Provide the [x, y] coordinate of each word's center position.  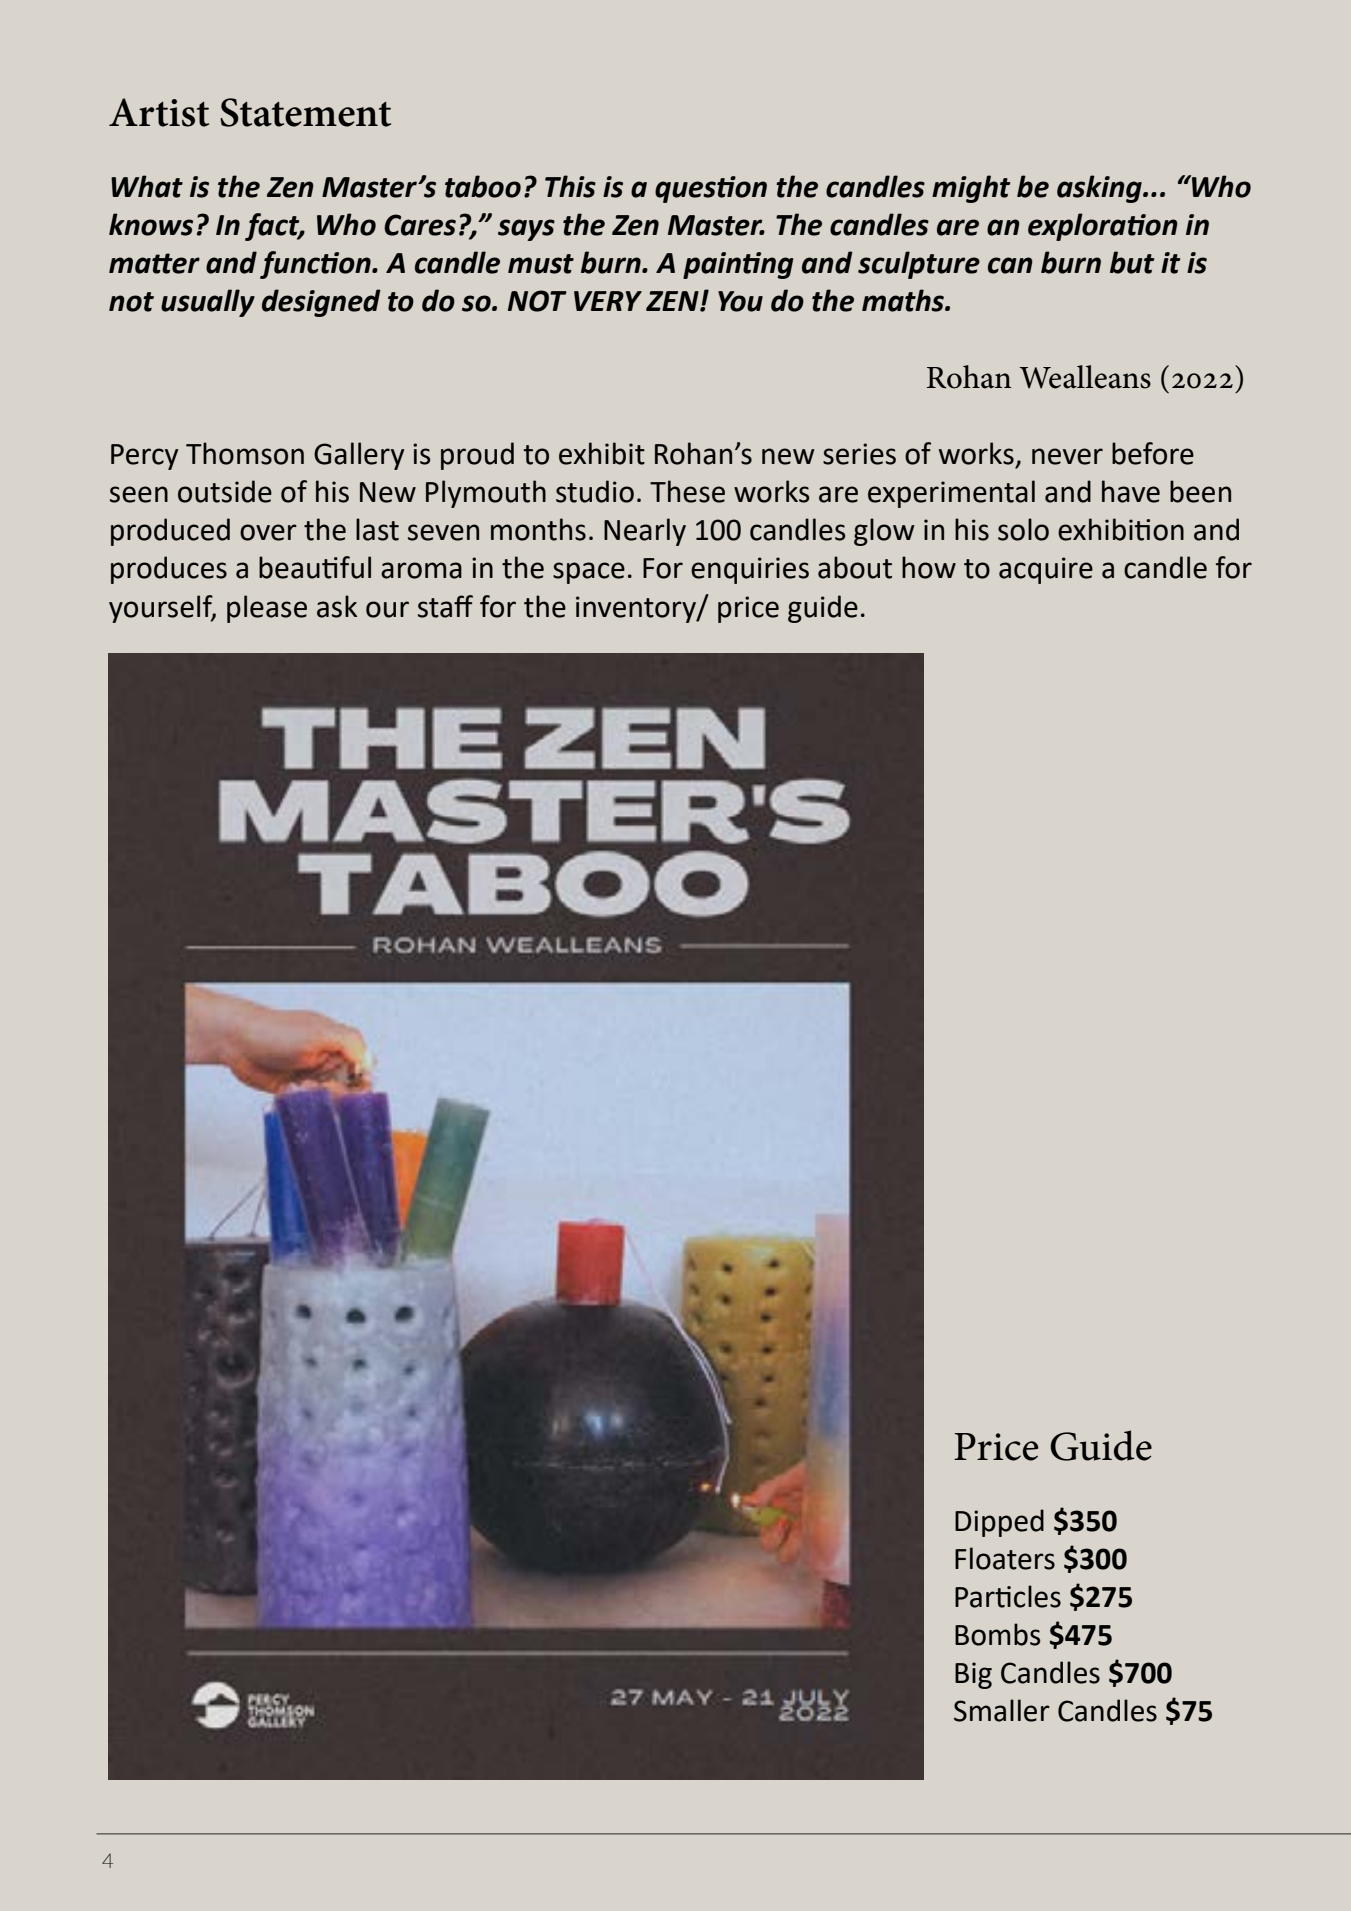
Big [973, 1675]
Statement [305, 112]
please [267, 609]
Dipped [999, 1523]
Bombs [997, 1634]
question [711, 189]
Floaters [1005, 1558]
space [589, 573]
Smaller [1002, 1710]
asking [1100, 189]
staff [445, 606]
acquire [1046, 570]
